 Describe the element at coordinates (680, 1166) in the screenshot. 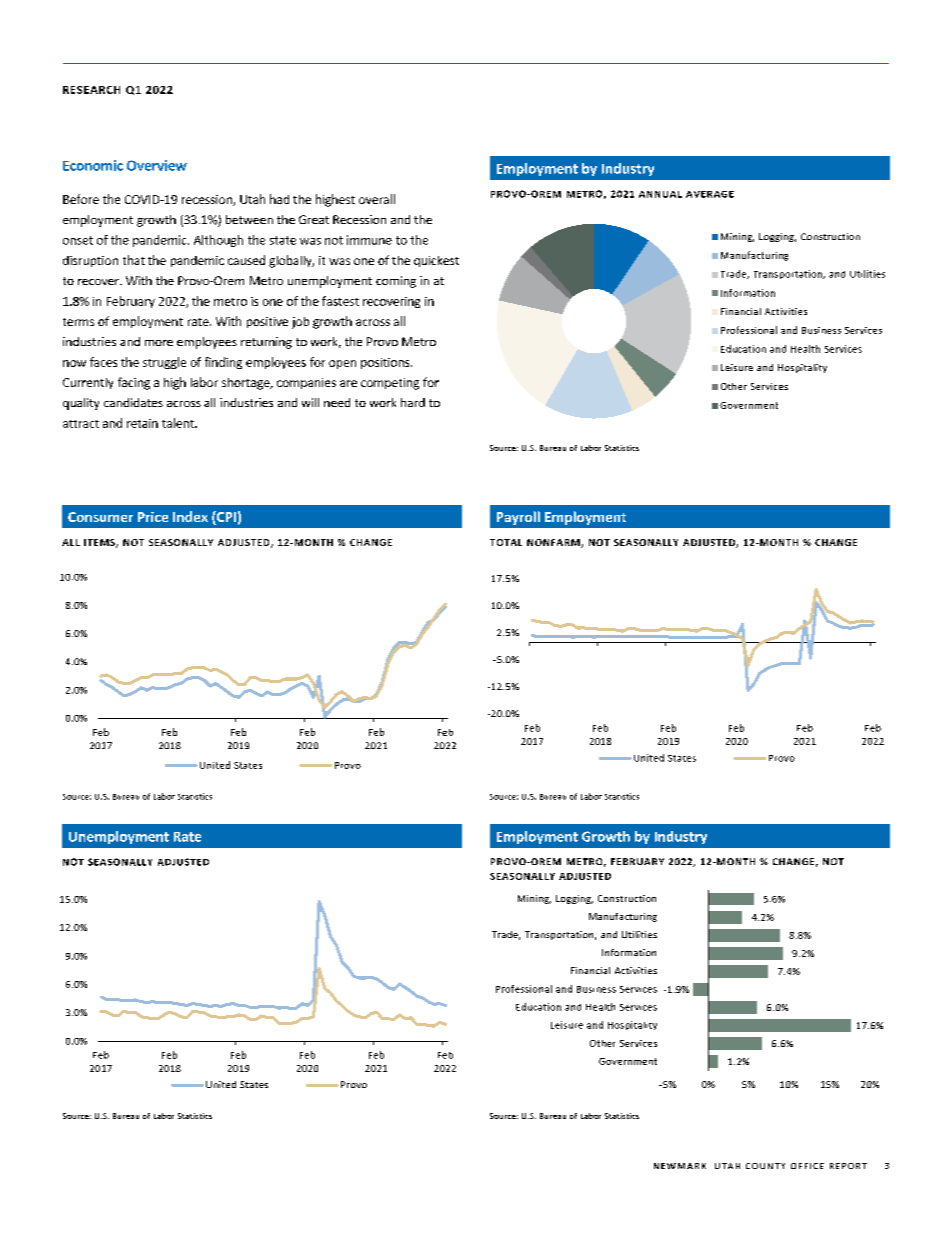

I see `NEWMARK` at that location.
